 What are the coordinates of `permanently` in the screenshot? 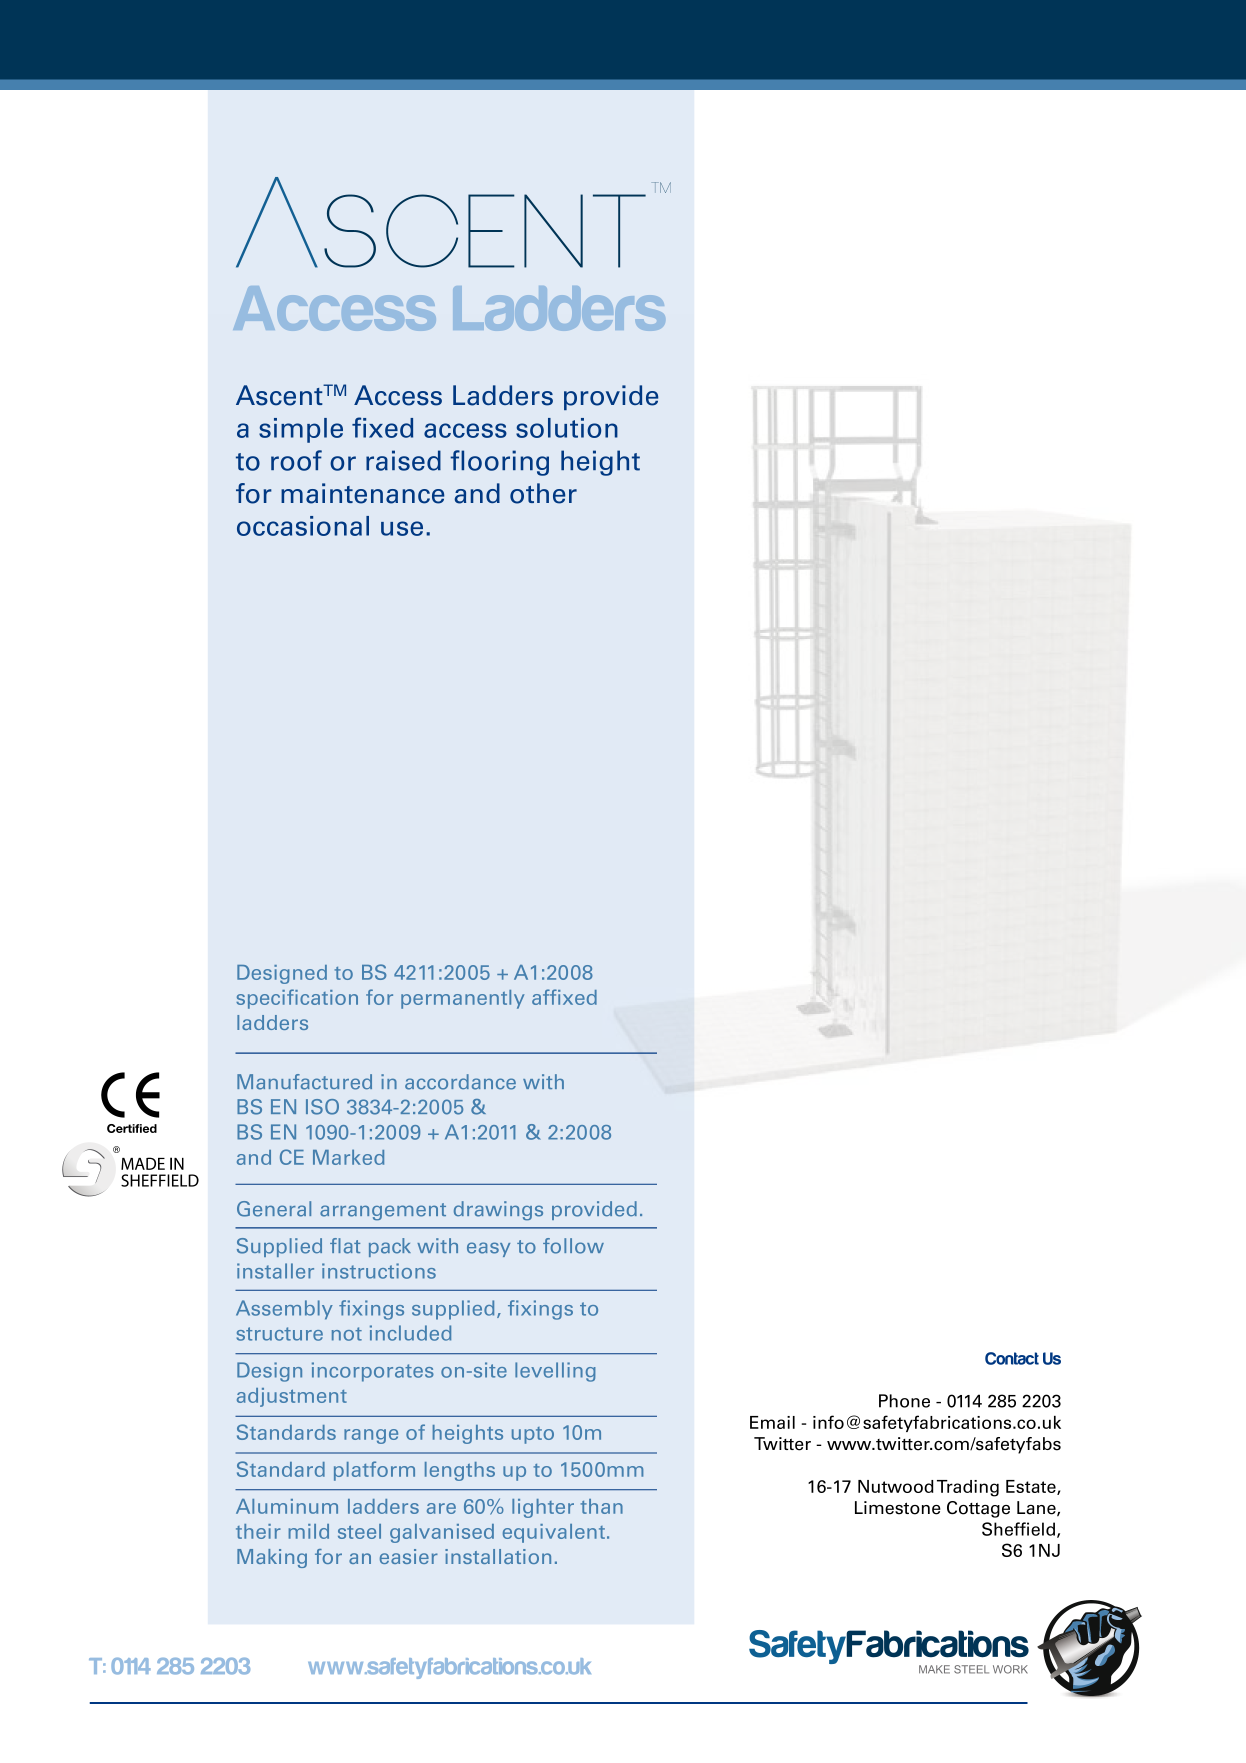 It's located at (462, 999).
